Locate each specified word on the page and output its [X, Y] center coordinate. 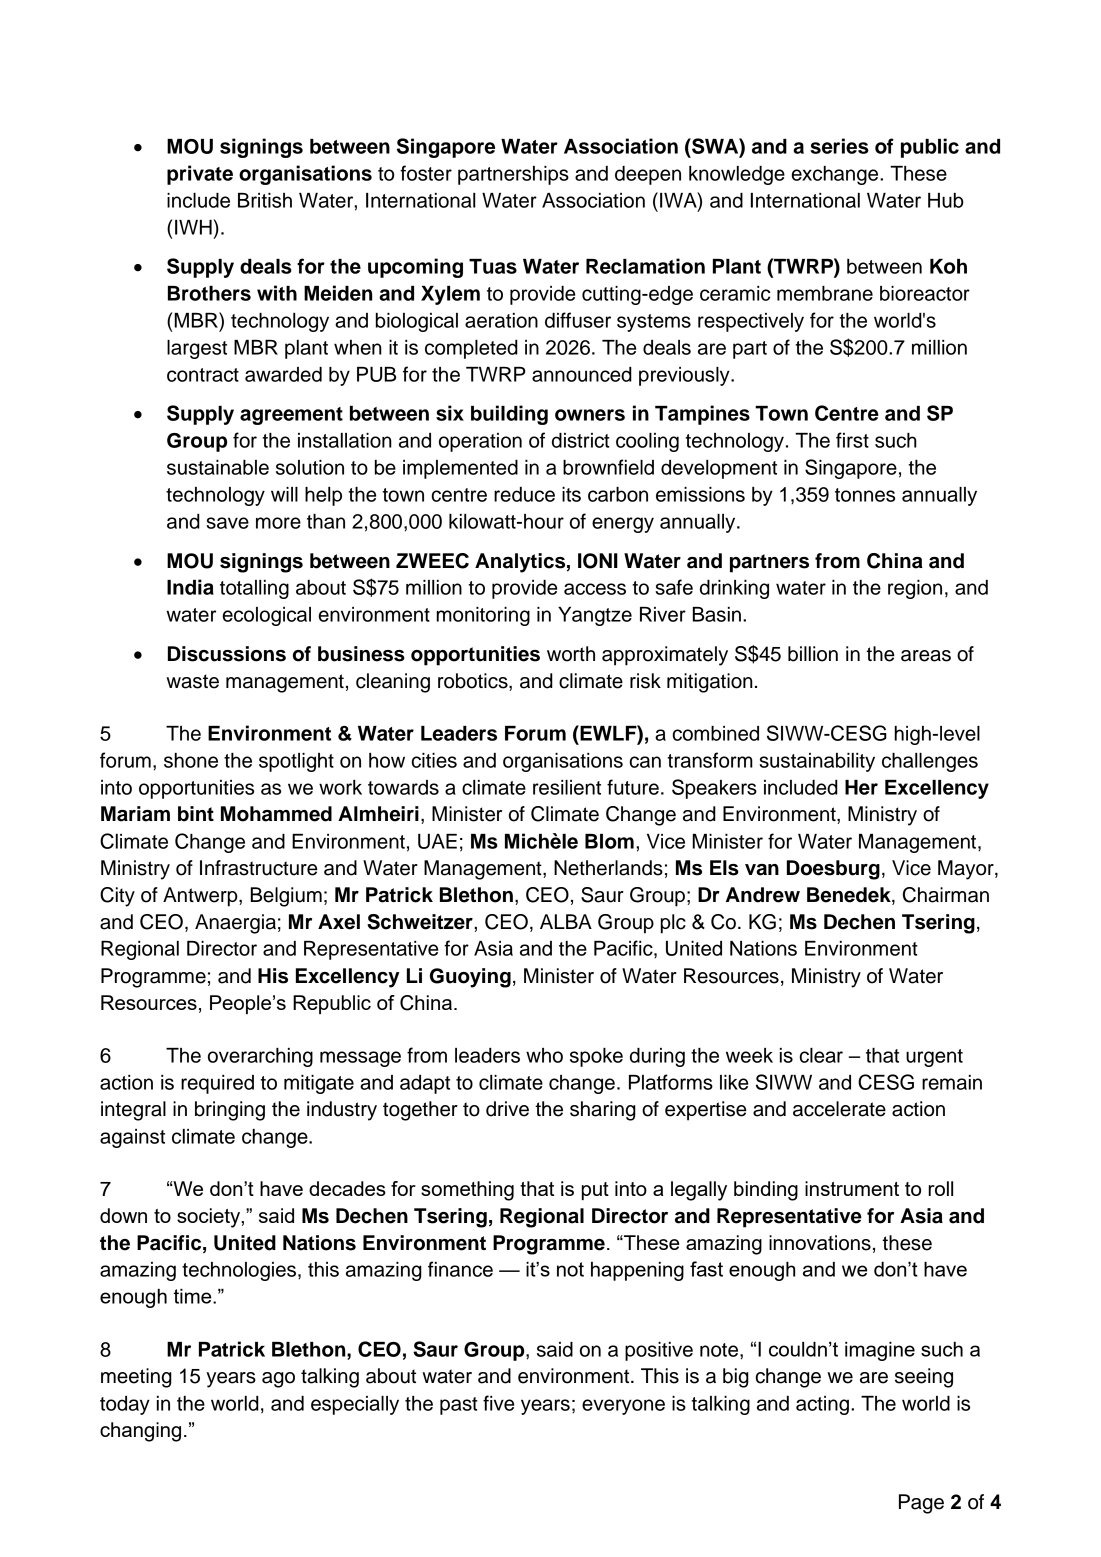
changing [140, 1432]
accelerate [839, 1109]
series [839, 146]
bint [196, 814]
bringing [230, 1111]
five [498, 1403]
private [200, 175]
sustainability [817, 762]
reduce [524, 494]
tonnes [865, 495]
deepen [648, 175]
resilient [567, 787]
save [227, 523]
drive [507, 1109]
